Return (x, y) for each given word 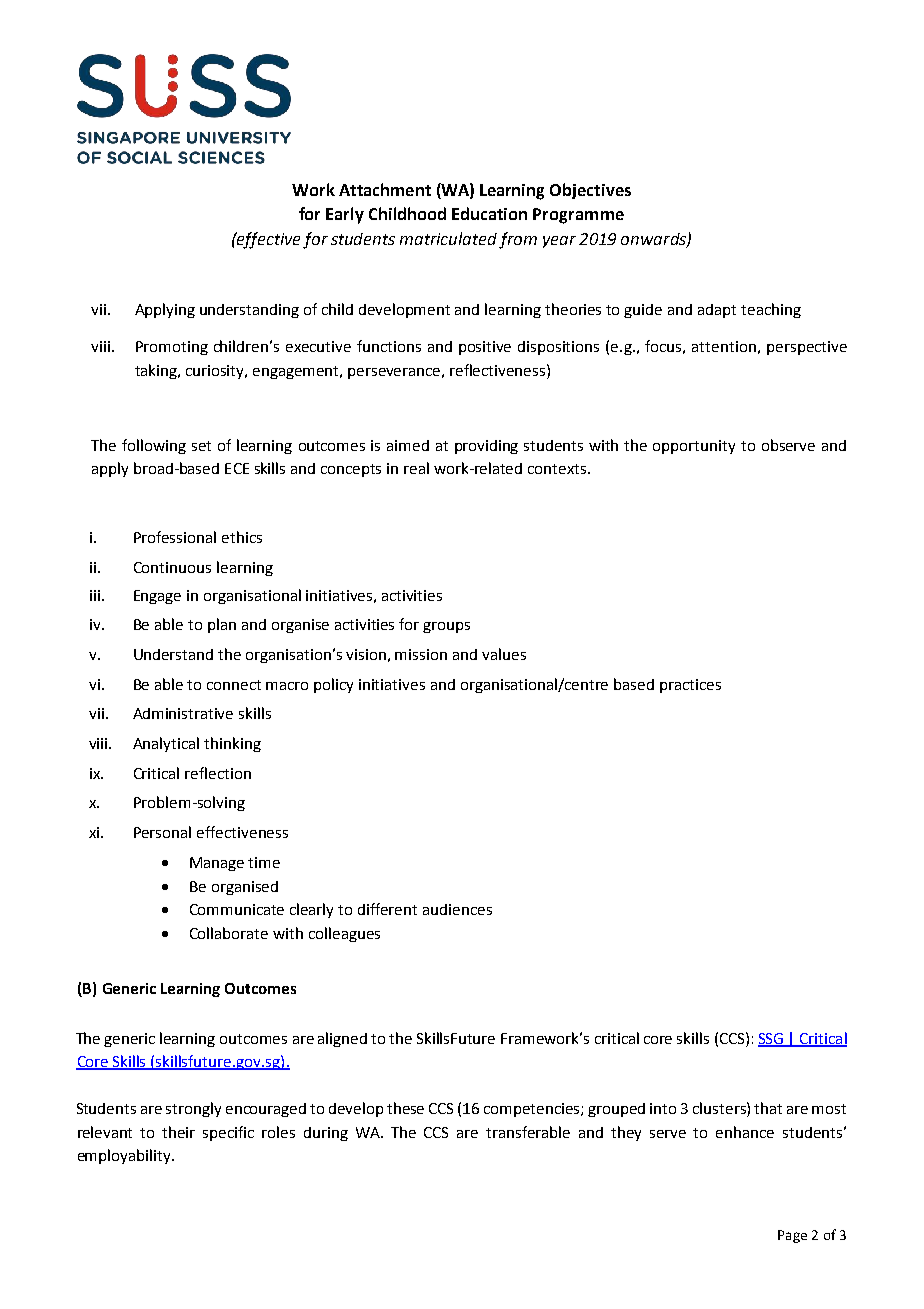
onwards (654, 240)
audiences (457, 909)
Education (489, 213)
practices (690, 686)
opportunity (694, 447)
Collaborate (229, 933)
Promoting (172, 348)
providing (486, 447)
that (768, 1108)
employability (125, 1156)
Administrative (183, 713)
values (504, 654)
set (201, 446)
